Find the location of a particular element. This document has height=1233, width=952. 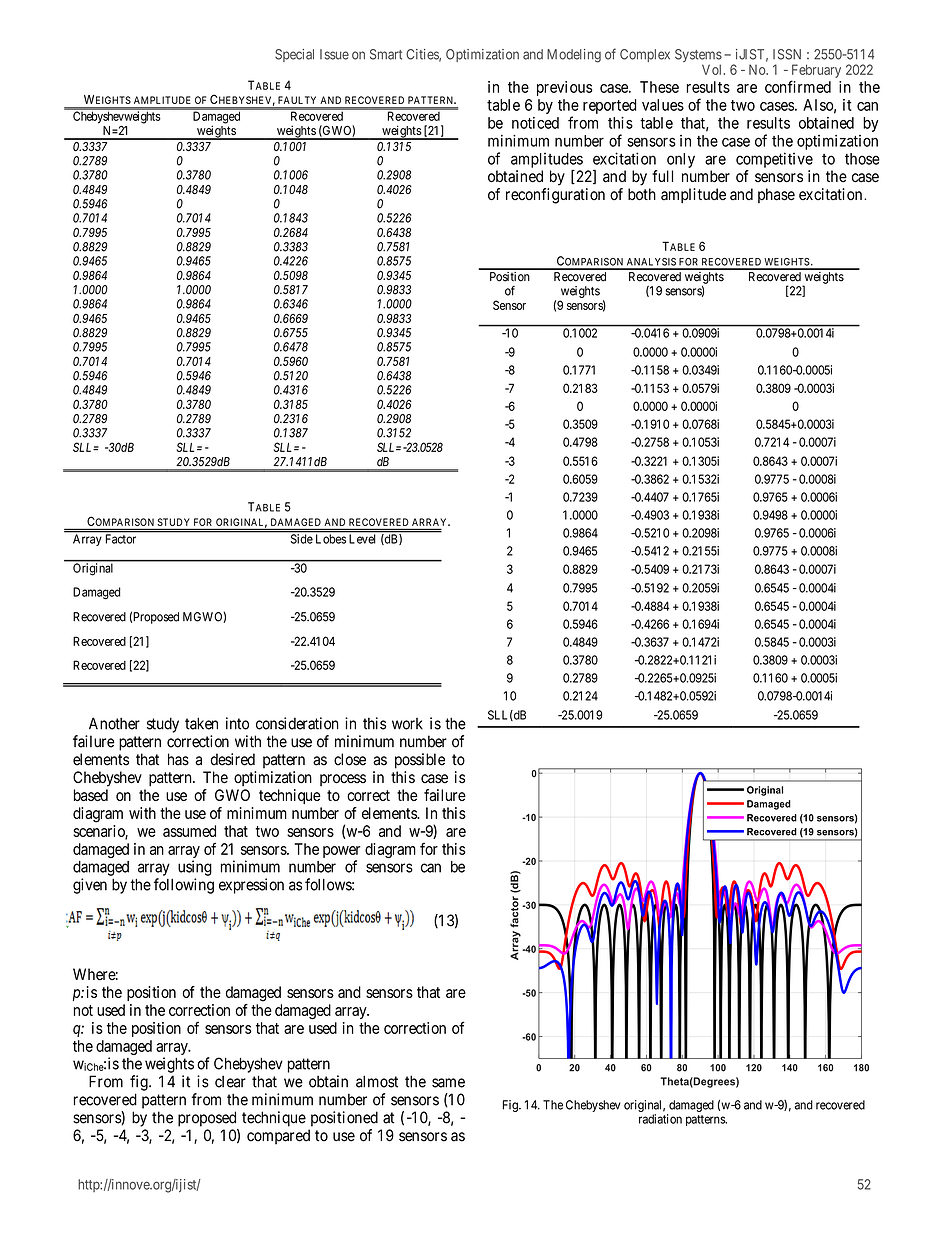

confirmed is located at coordinates (798, 86).
